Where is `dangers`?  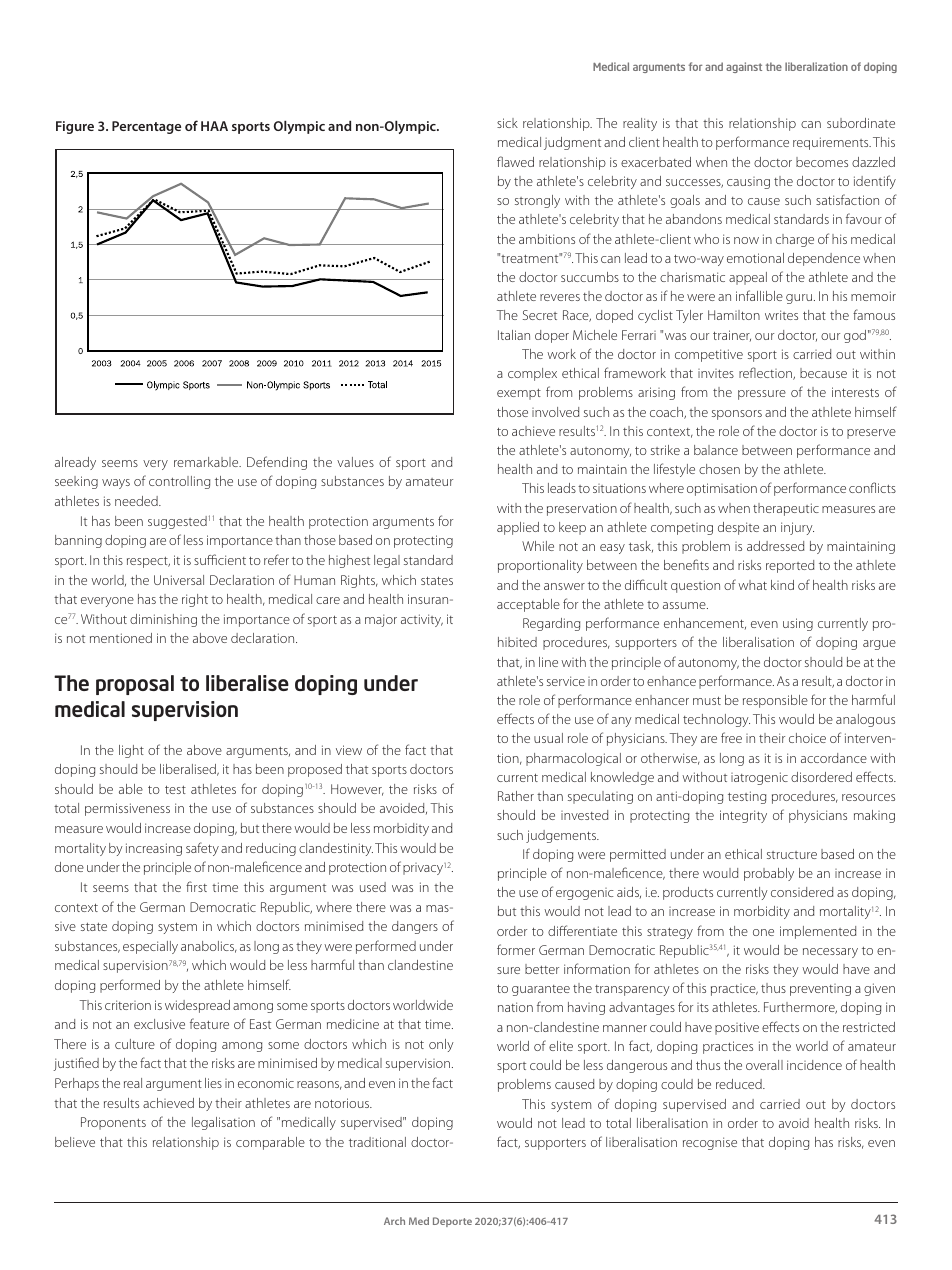
dangers is located at coordinates (415, 927).
